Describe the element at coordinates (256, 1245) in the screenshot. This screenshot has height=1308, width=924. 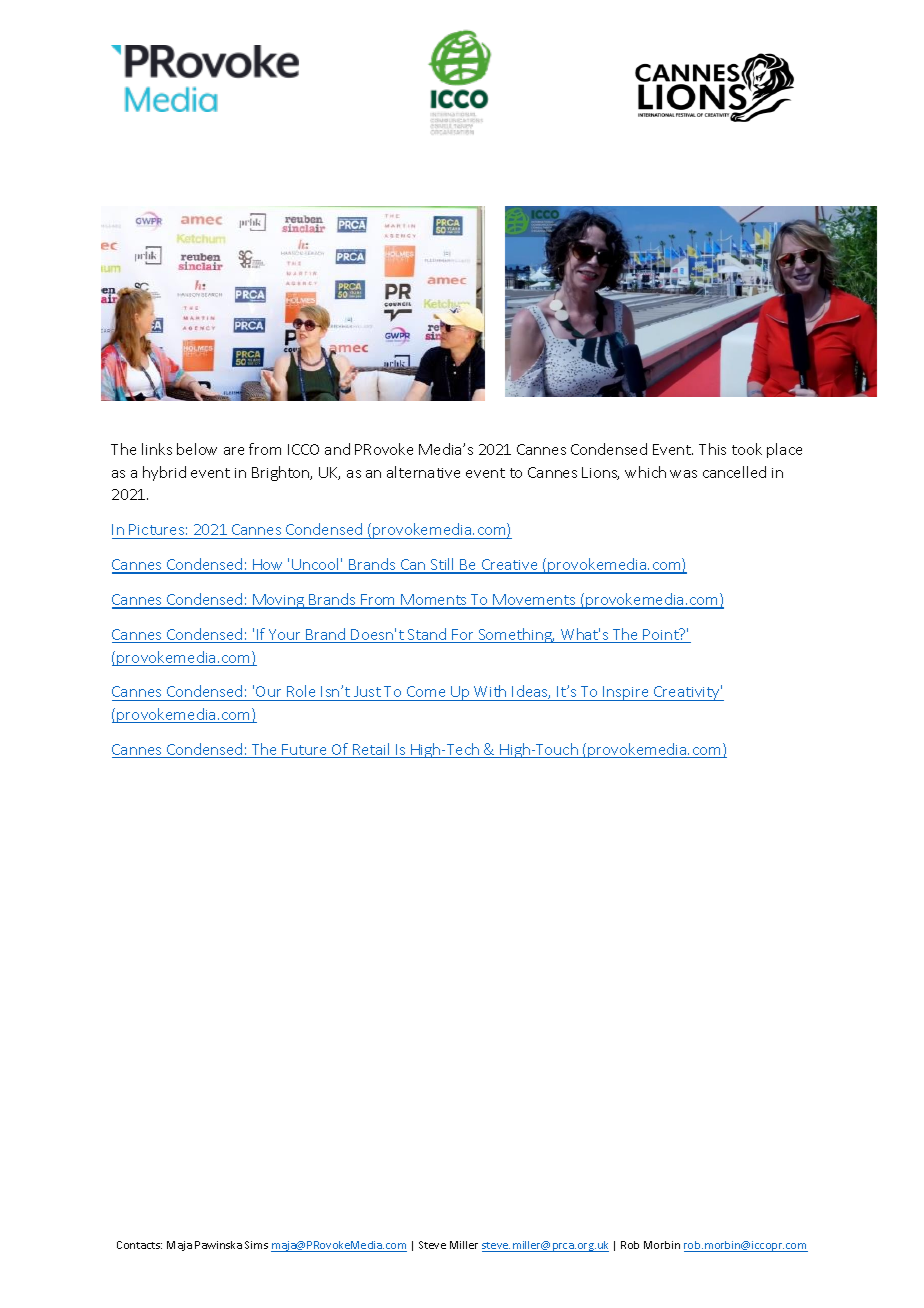
I see `Sims` at that location.
